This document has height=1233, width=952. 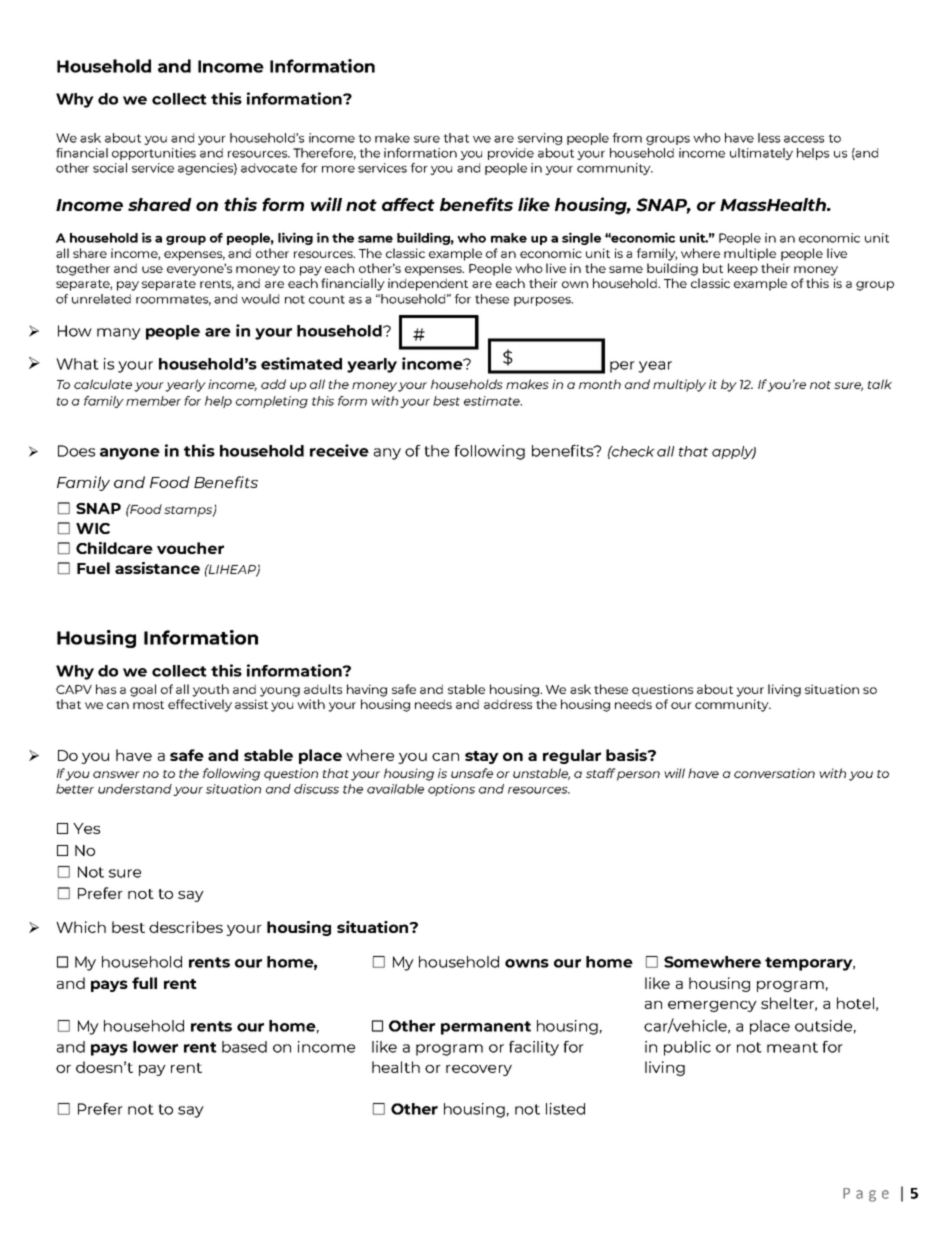 What do you see at coordinates (155, 1047) in the document?
I see `lower` at bounding box center [155, 1047].
